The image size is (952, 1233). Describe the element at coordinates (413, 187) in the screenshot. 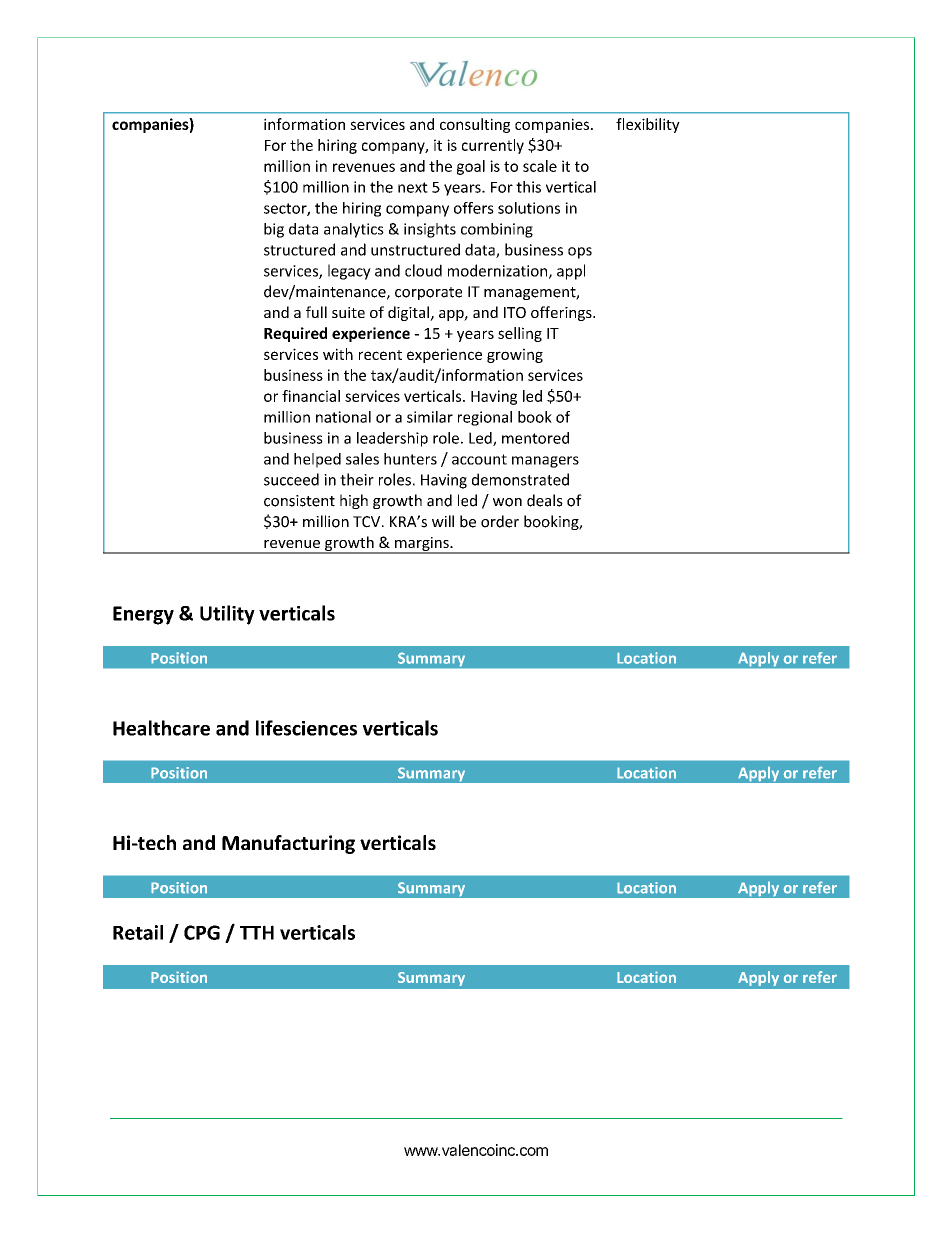

I see `next` at that location.
